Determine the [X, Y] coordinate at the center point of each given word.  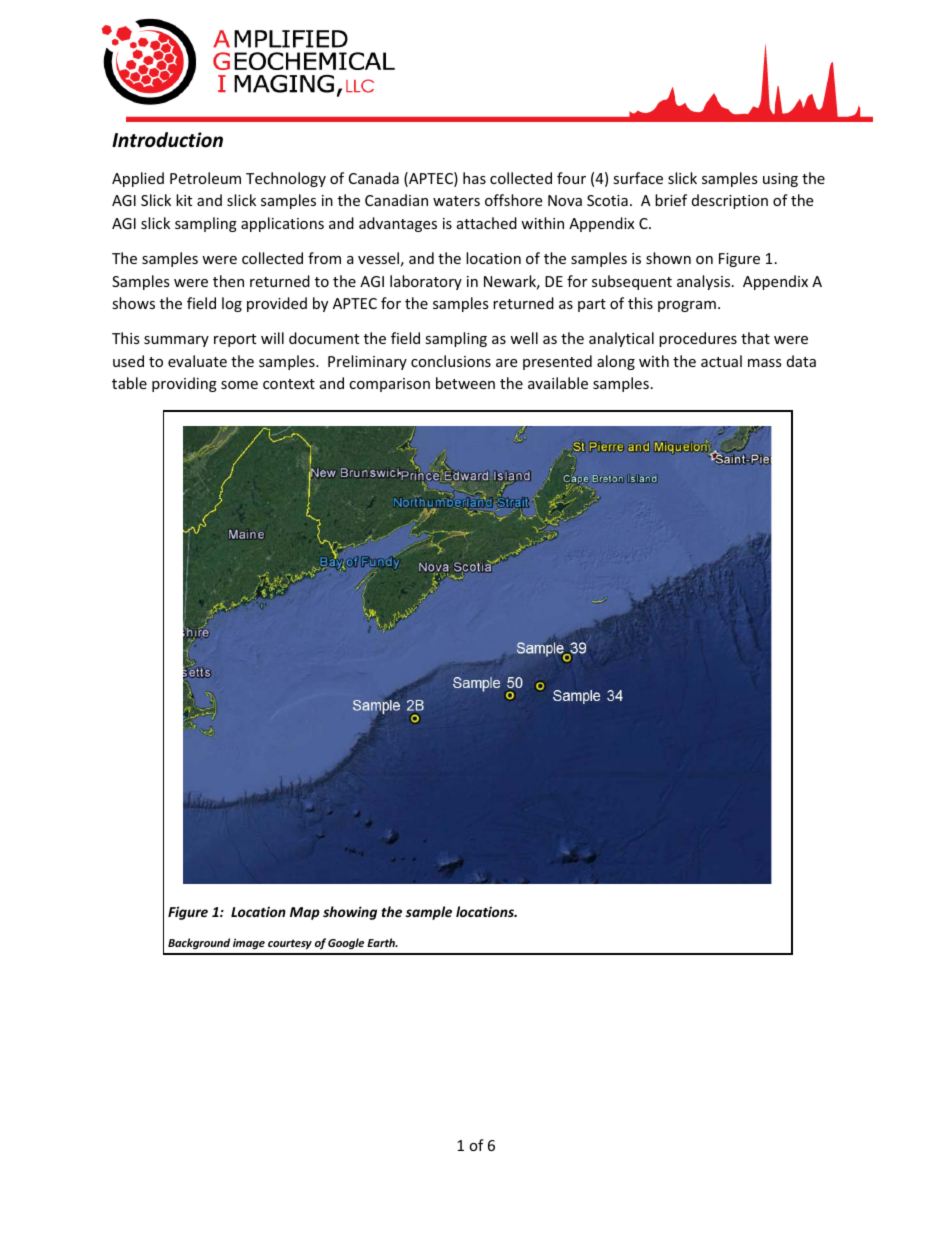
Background [199, 943]
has [474, 178]
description [730, 201]
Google [346, 943]
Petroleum [205, 178]
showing [350, 913]
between [465, 383]
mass [765, 363]
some [239, 385]
